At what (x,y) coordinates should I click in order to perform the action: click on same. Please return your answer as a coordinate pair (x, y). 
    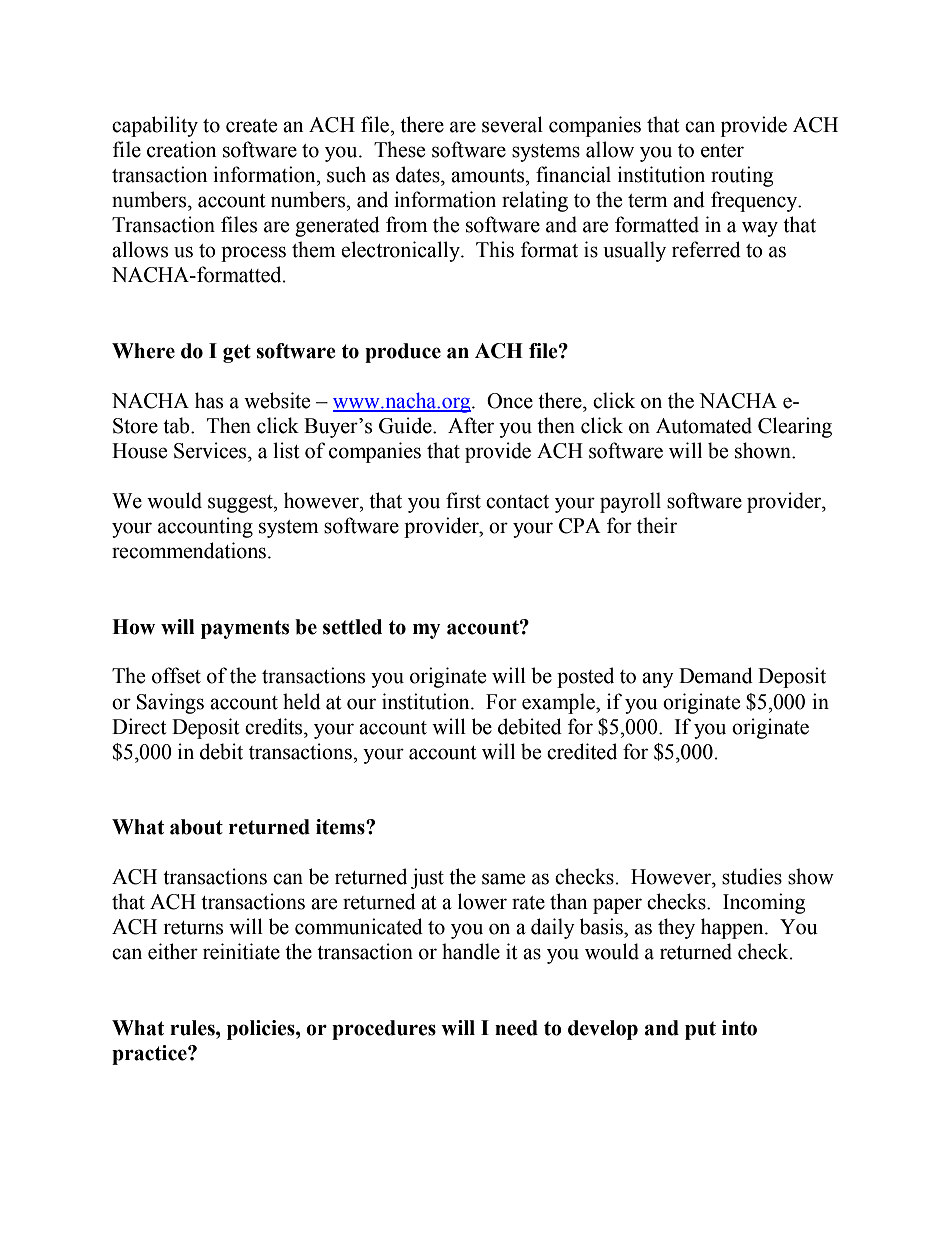
    Looking at the image, I should click on (503, 879).
